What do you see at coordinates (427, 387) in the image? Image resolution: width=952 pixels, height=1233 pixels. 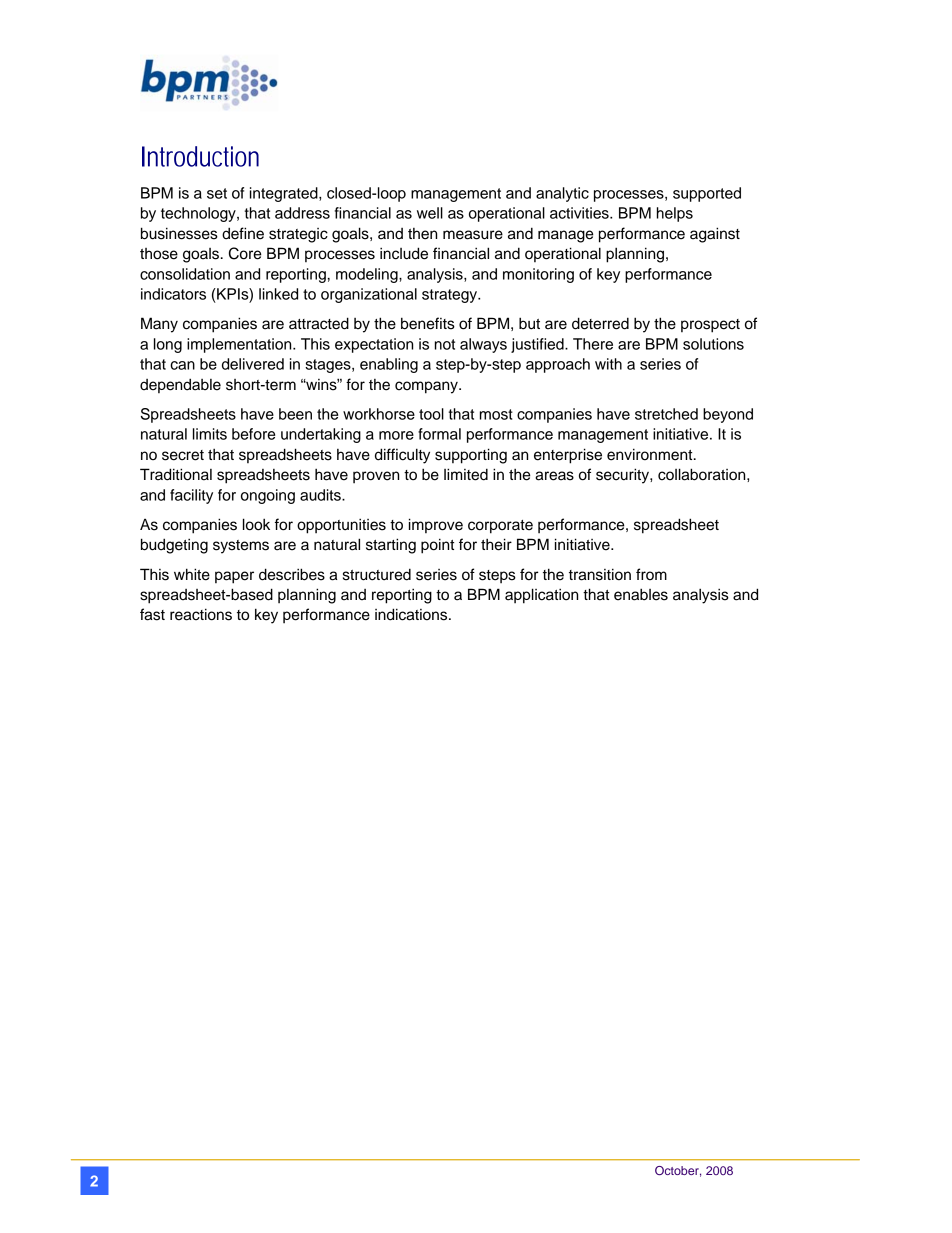 I see `company` at bounding box center [427, 387].
